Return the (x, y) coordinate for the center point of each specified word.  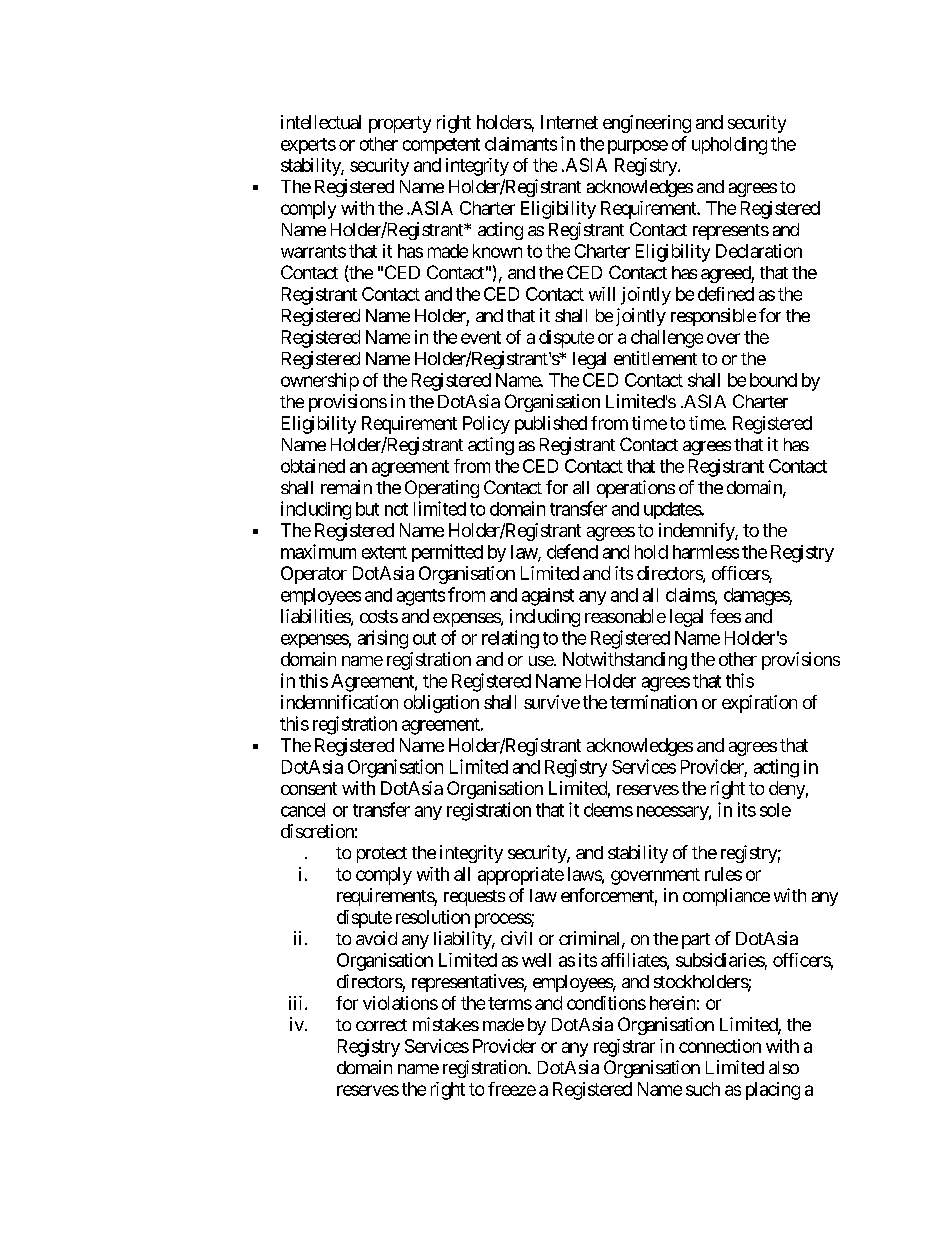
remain (346, 487)
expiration (759, 704)
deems (608, 810)
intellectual (321, 122)
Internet (569, 122)
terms (510, 1003)
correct (381, 1025)
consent (309, 788)
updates (673, 510)
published (551, 425)
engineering (647, 124)
